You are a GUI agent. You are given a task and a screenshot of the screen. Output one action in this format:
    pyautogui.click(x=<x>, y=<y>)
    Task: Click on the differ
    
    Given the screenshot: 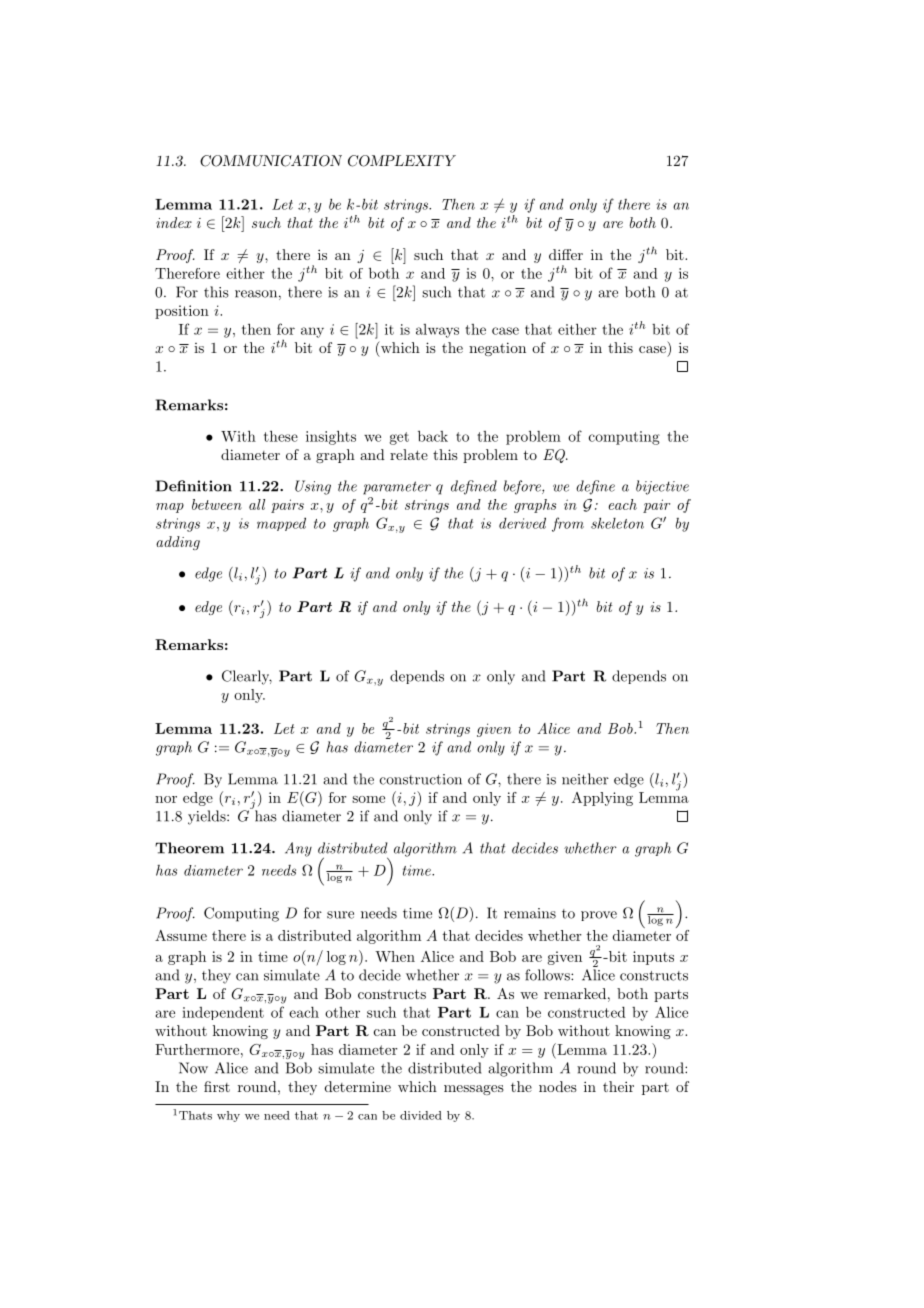 What is the action you would take?
    pyautogui.click(x=566, y=254)
